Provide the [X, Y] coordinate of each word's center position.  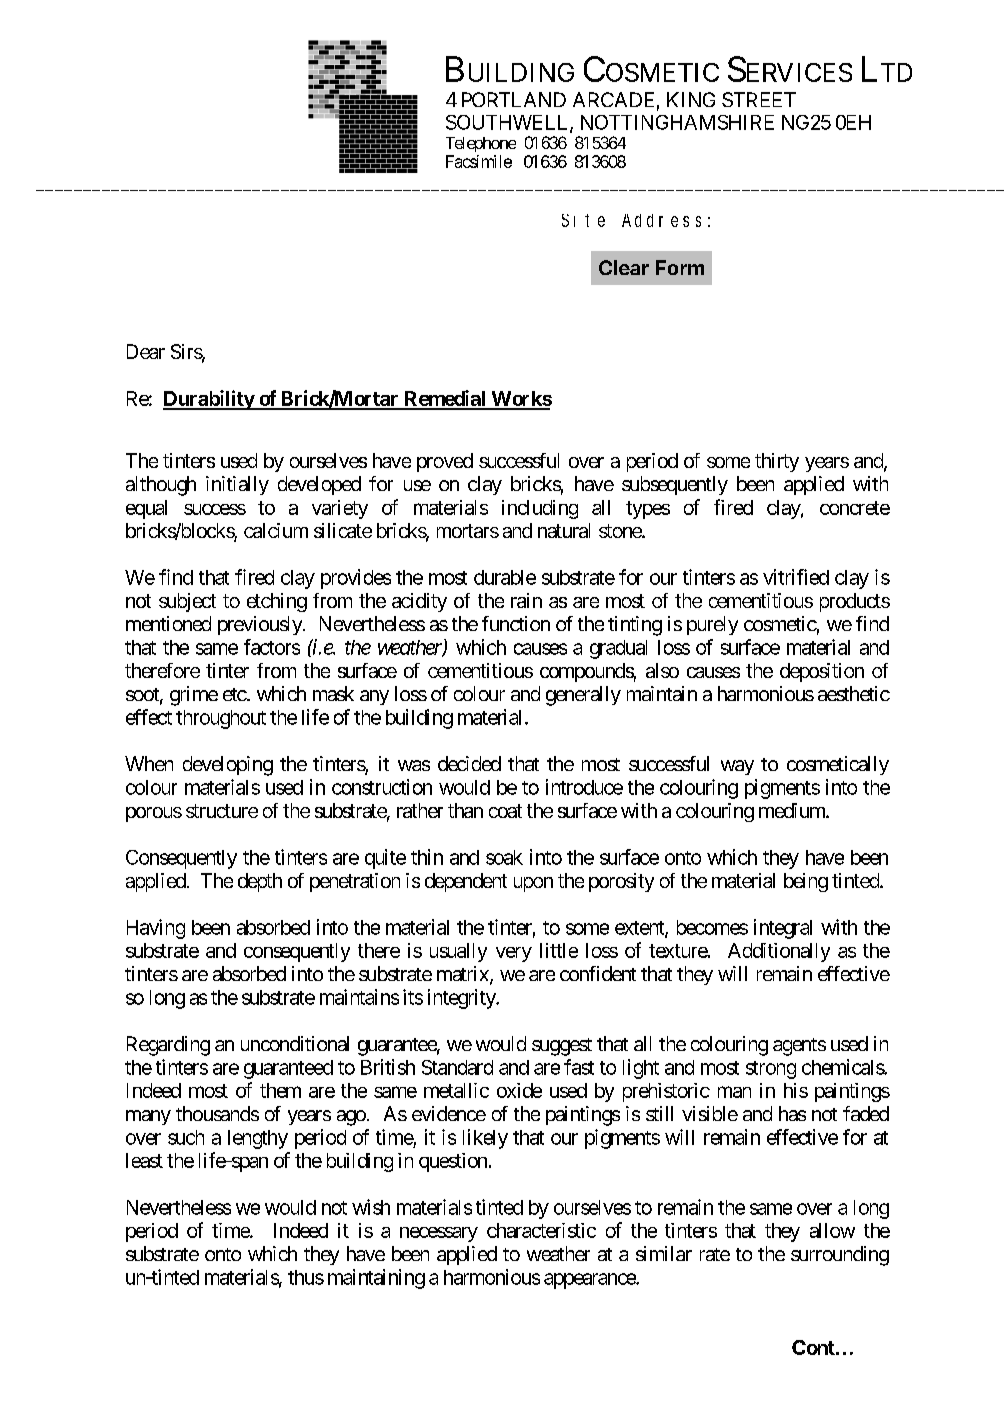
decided [469, 763]
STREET [759, 99]
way [737, 767]
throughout [221, 719]
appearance [590, 1281]
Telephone [481, 144]
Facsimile [479, 161]
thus [306, 1277]
